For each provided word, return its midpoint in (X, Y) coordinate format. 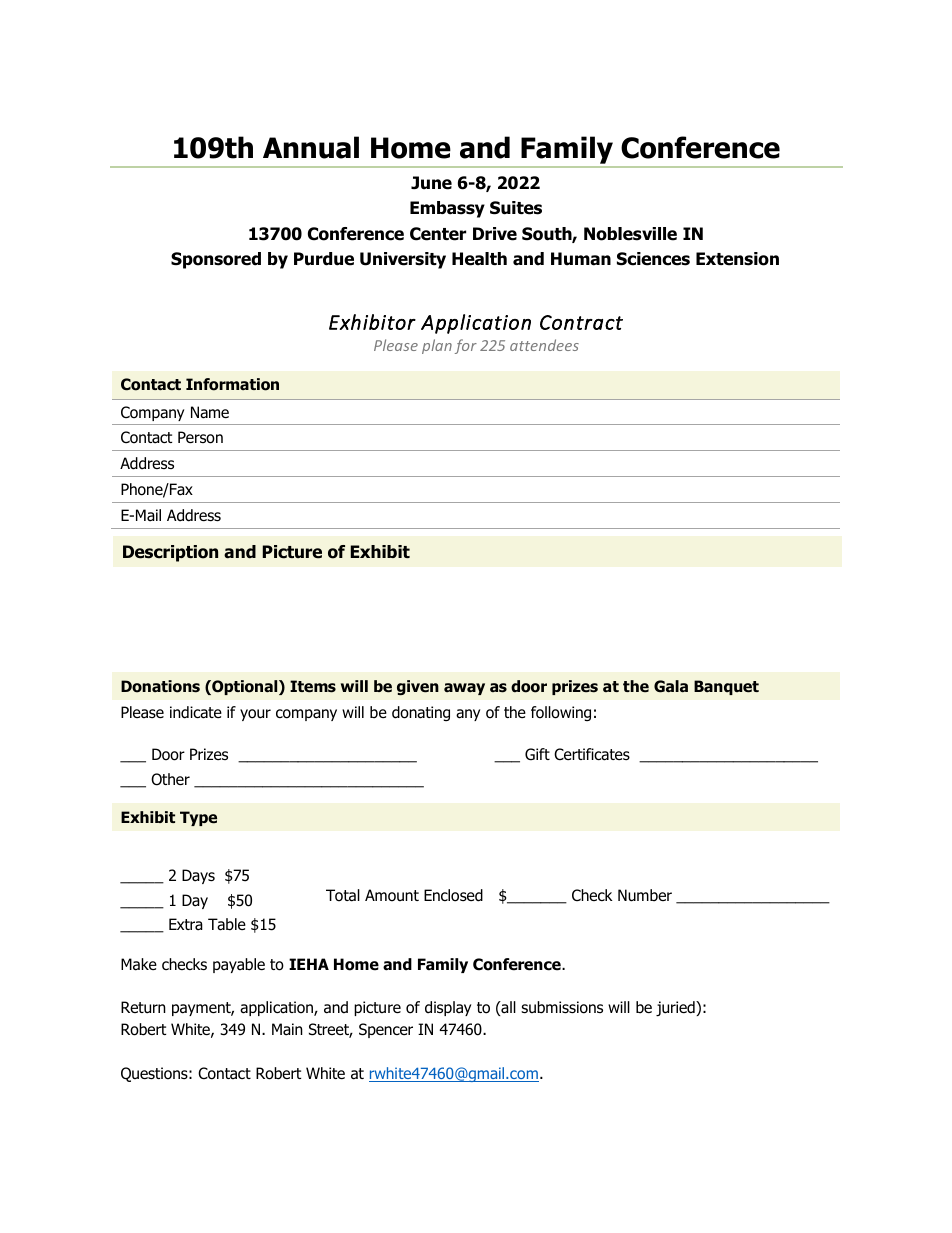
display (448, 1008)
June (431, 183)
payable (239, 965)
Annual (311, 147)
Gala (671, 686)
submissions (562, 1007)
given (418, 687)
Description (170, 553)
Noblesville (630, 234)
